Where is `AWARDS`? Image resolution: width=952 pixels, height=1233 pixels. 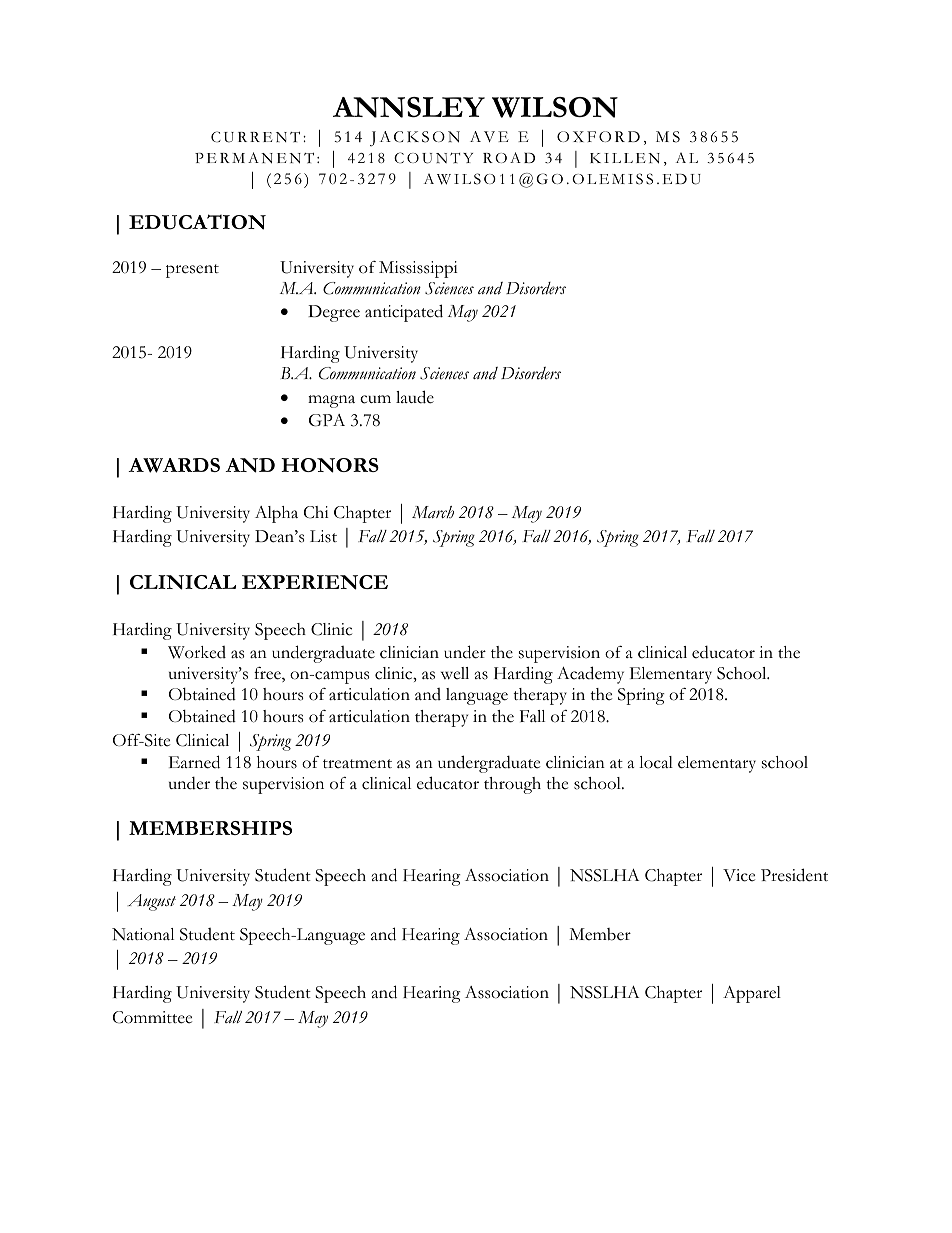 AWARDS is located at coordinates (174, 465).
